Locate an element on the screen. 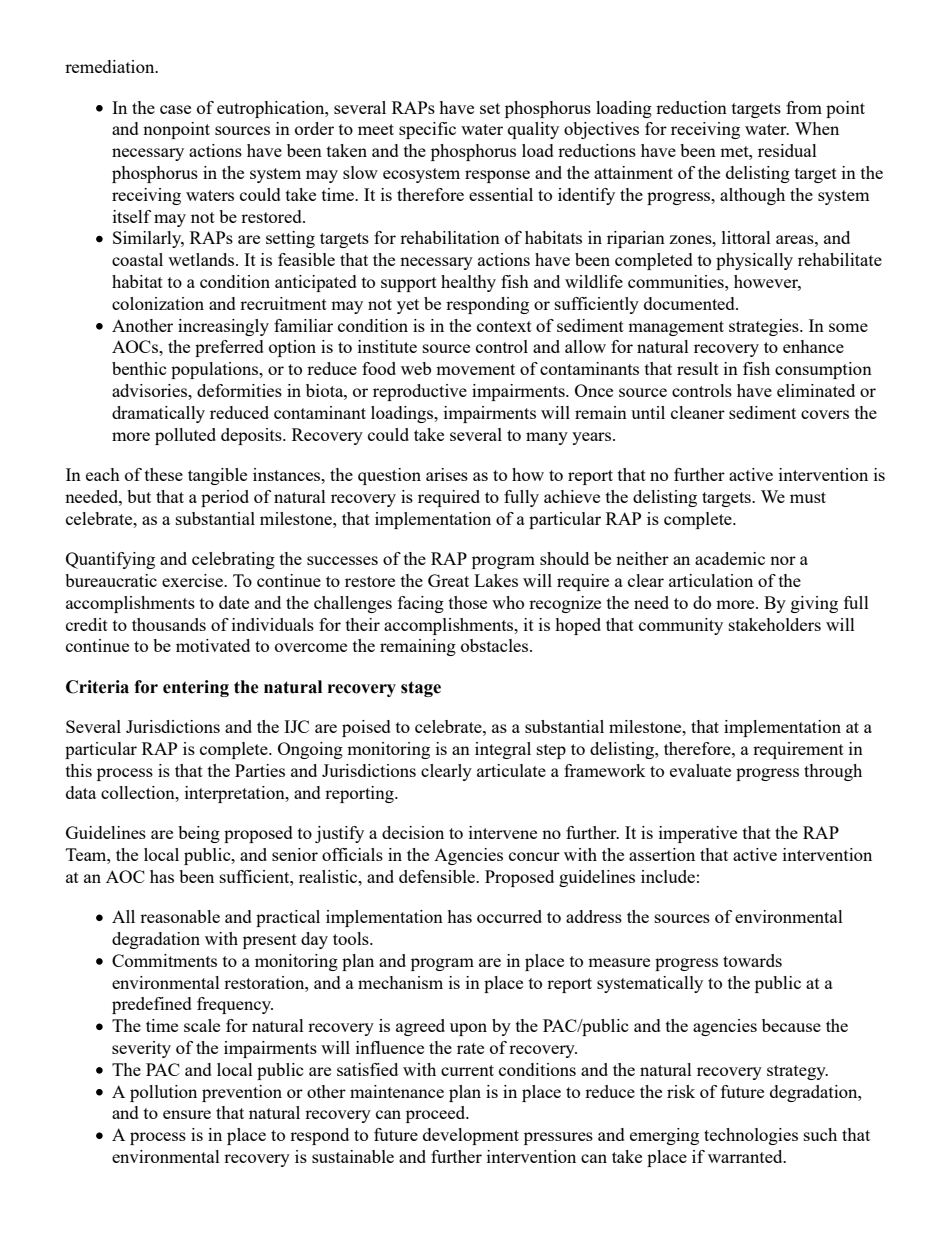  ensure is located at coordinates (187, 1114).
